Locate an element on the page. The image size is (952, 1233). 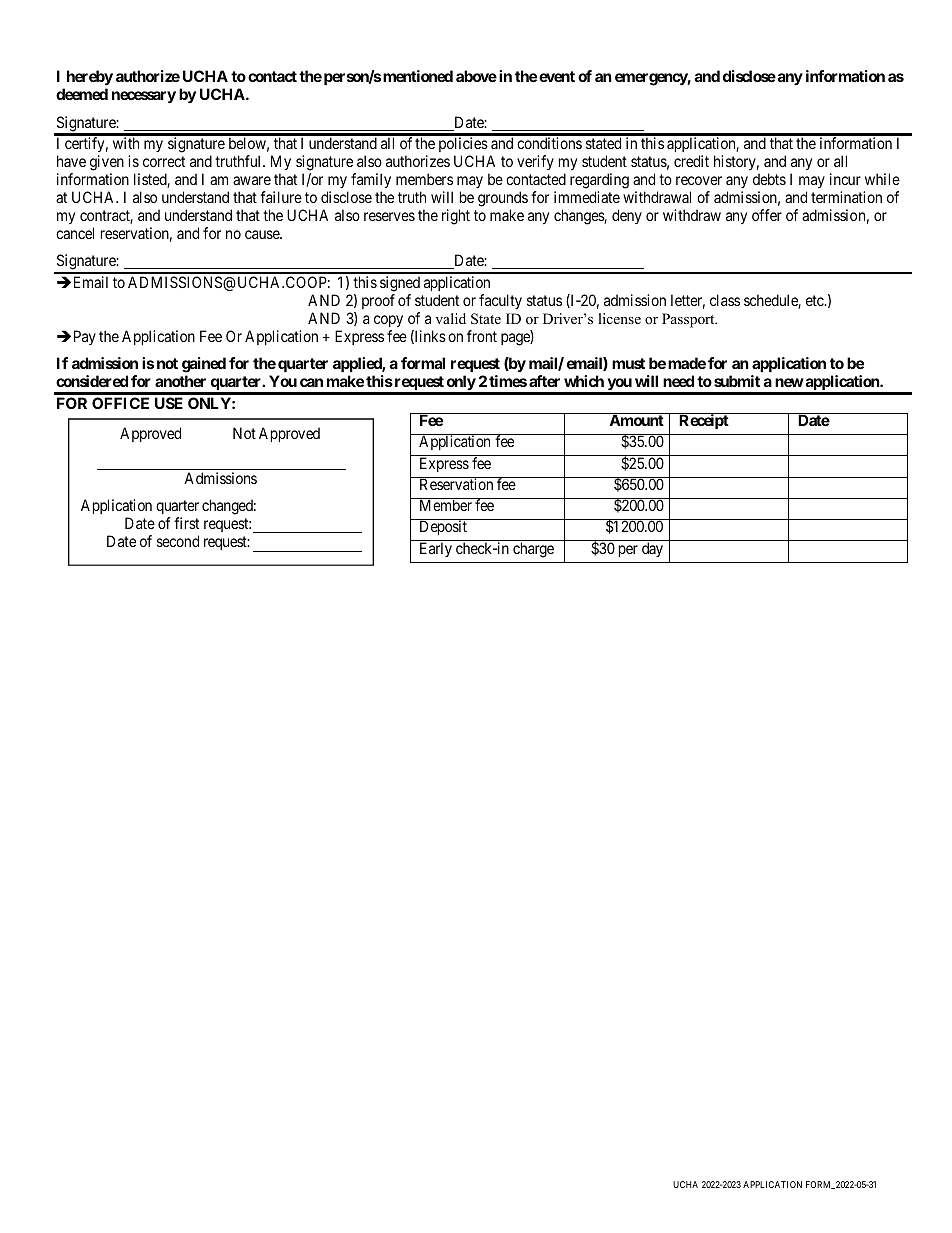
debts is located at coordinates (769, 179).
